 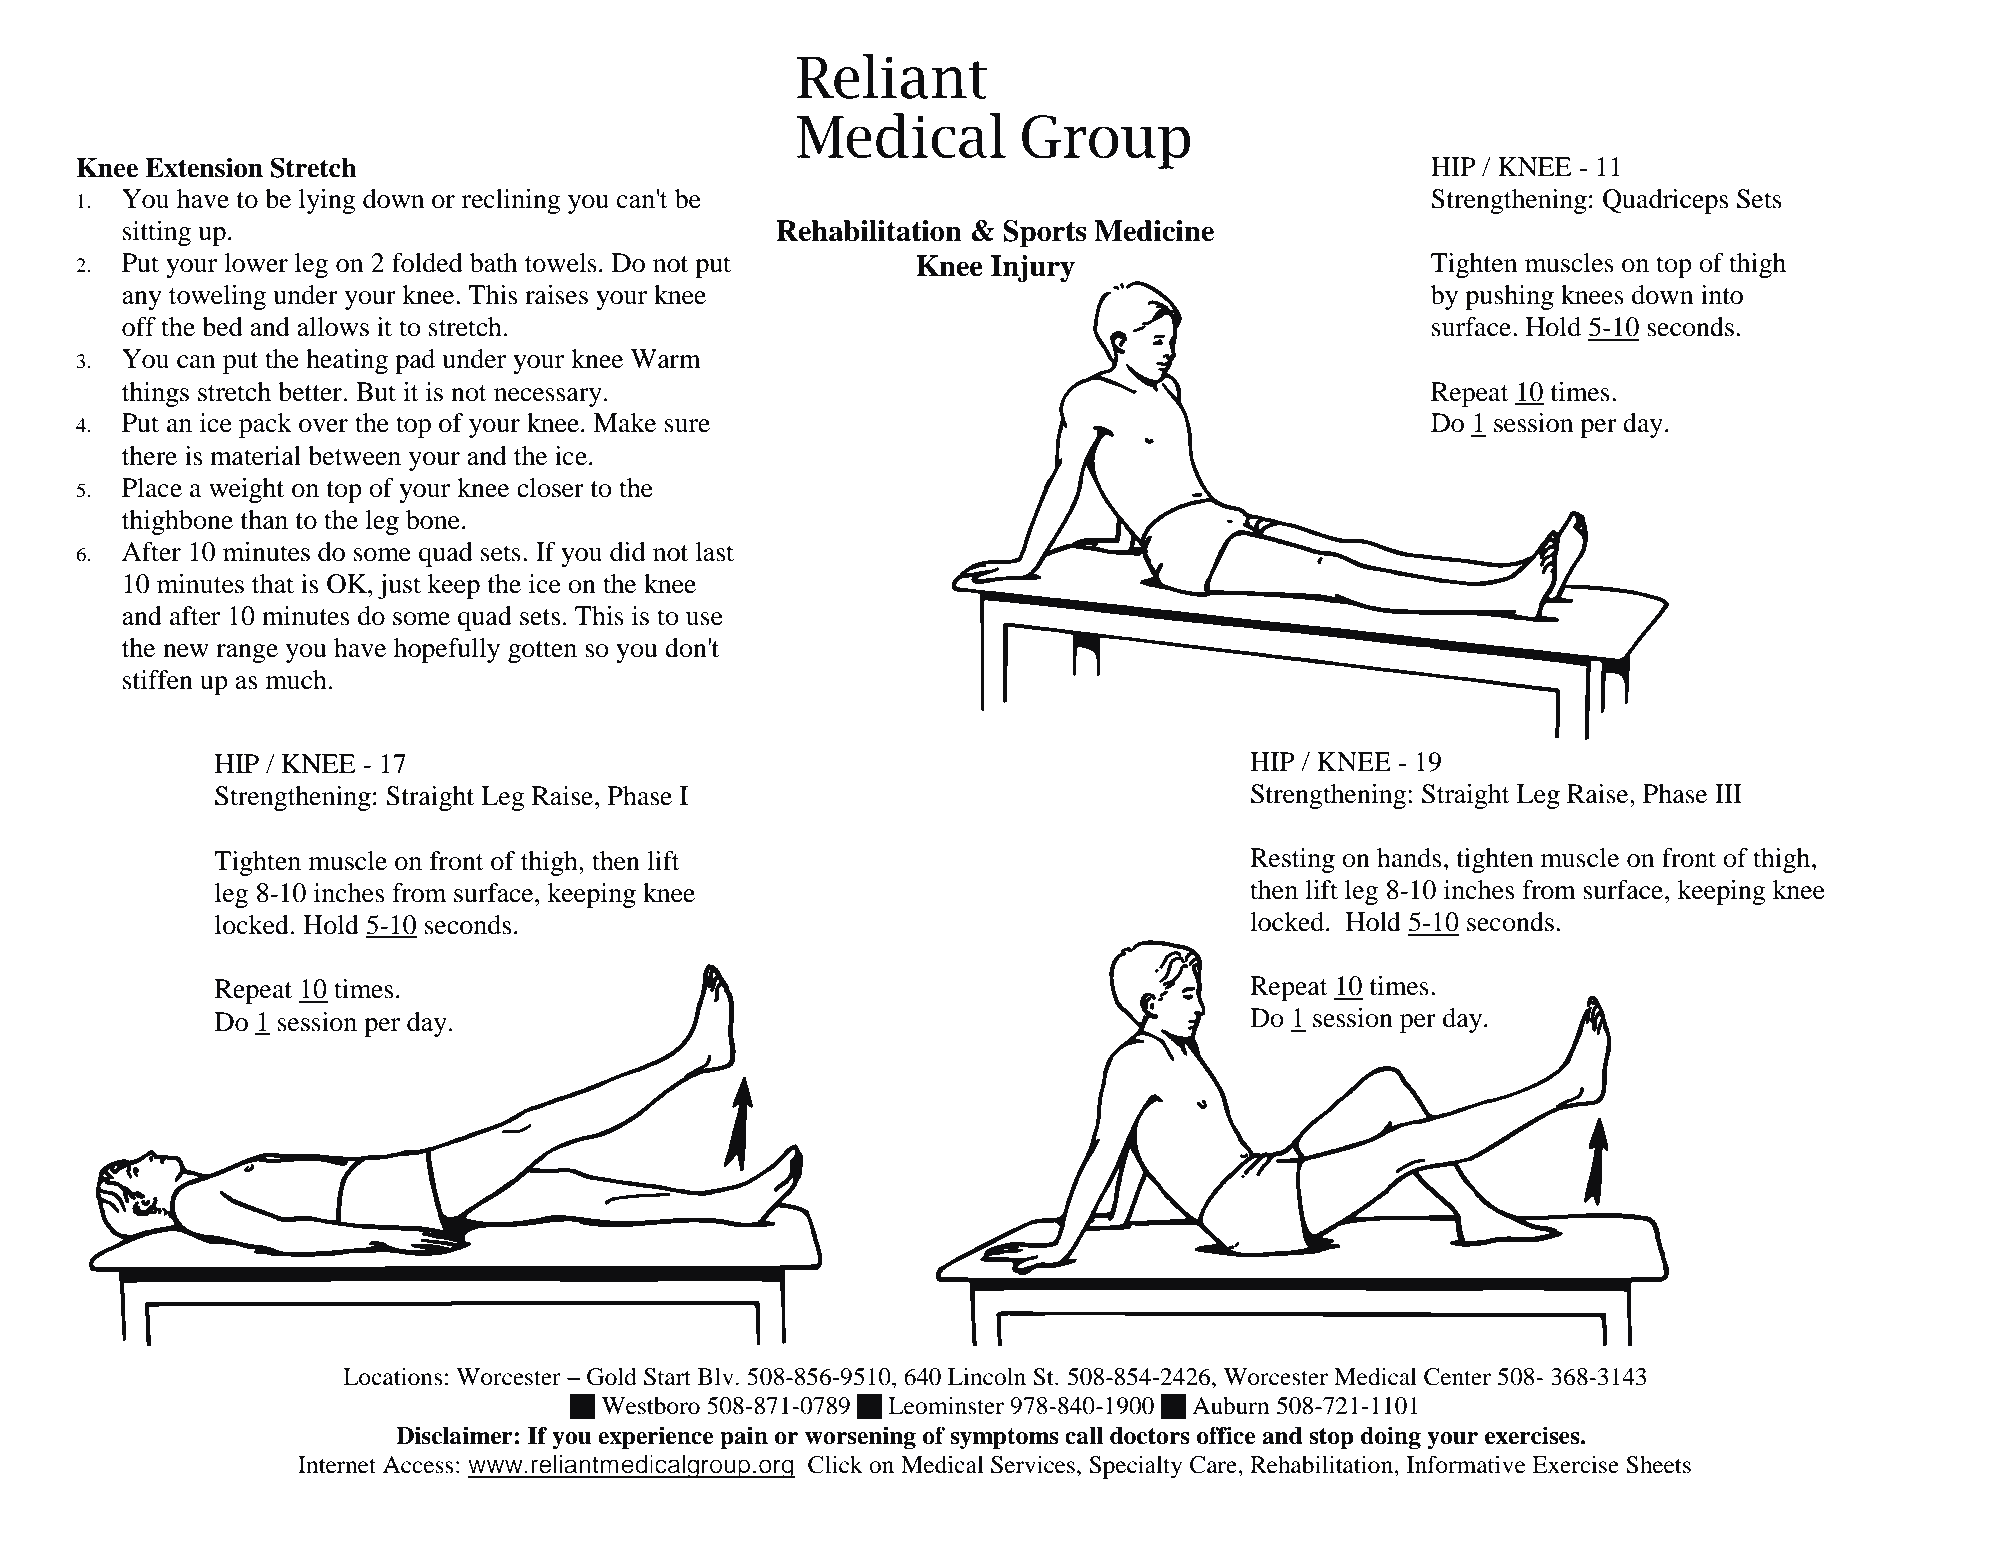 What do you see at coordinates (296, 680) in the screenshot?
I see `much` at bounding box center [296, 680].
